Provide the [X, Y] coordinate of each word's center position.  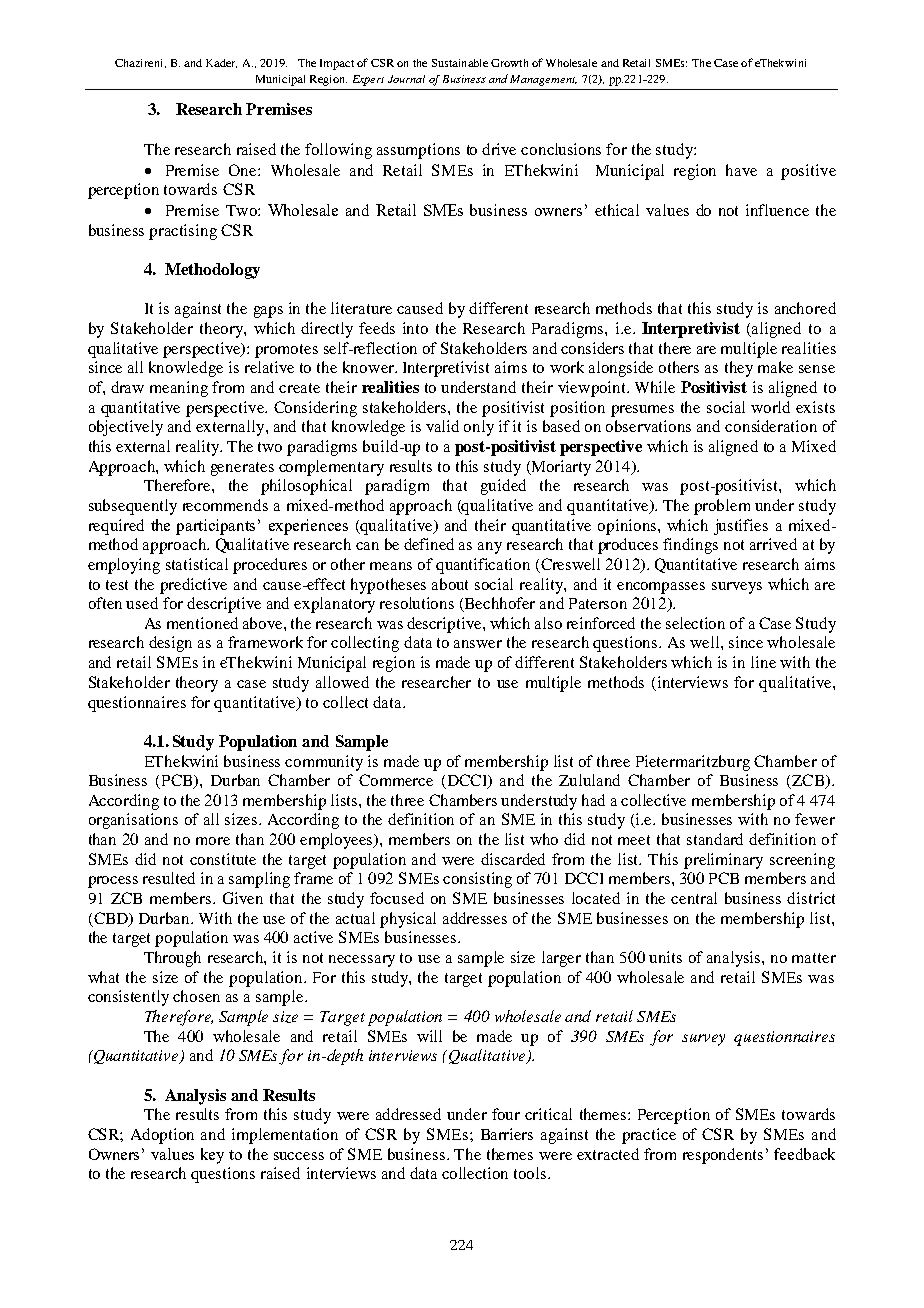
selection [695, 623]
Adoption [162, 1136]
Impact [337, 64]
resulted [169, 878]
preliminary [723, 861]
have [741, 170]
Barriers [507, 1134]
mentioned [202, 623]
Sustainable [460, 63]
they [739, 369]
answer [478, 644]
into [415, 328]
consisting [477, 880]
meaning [179, 389]
